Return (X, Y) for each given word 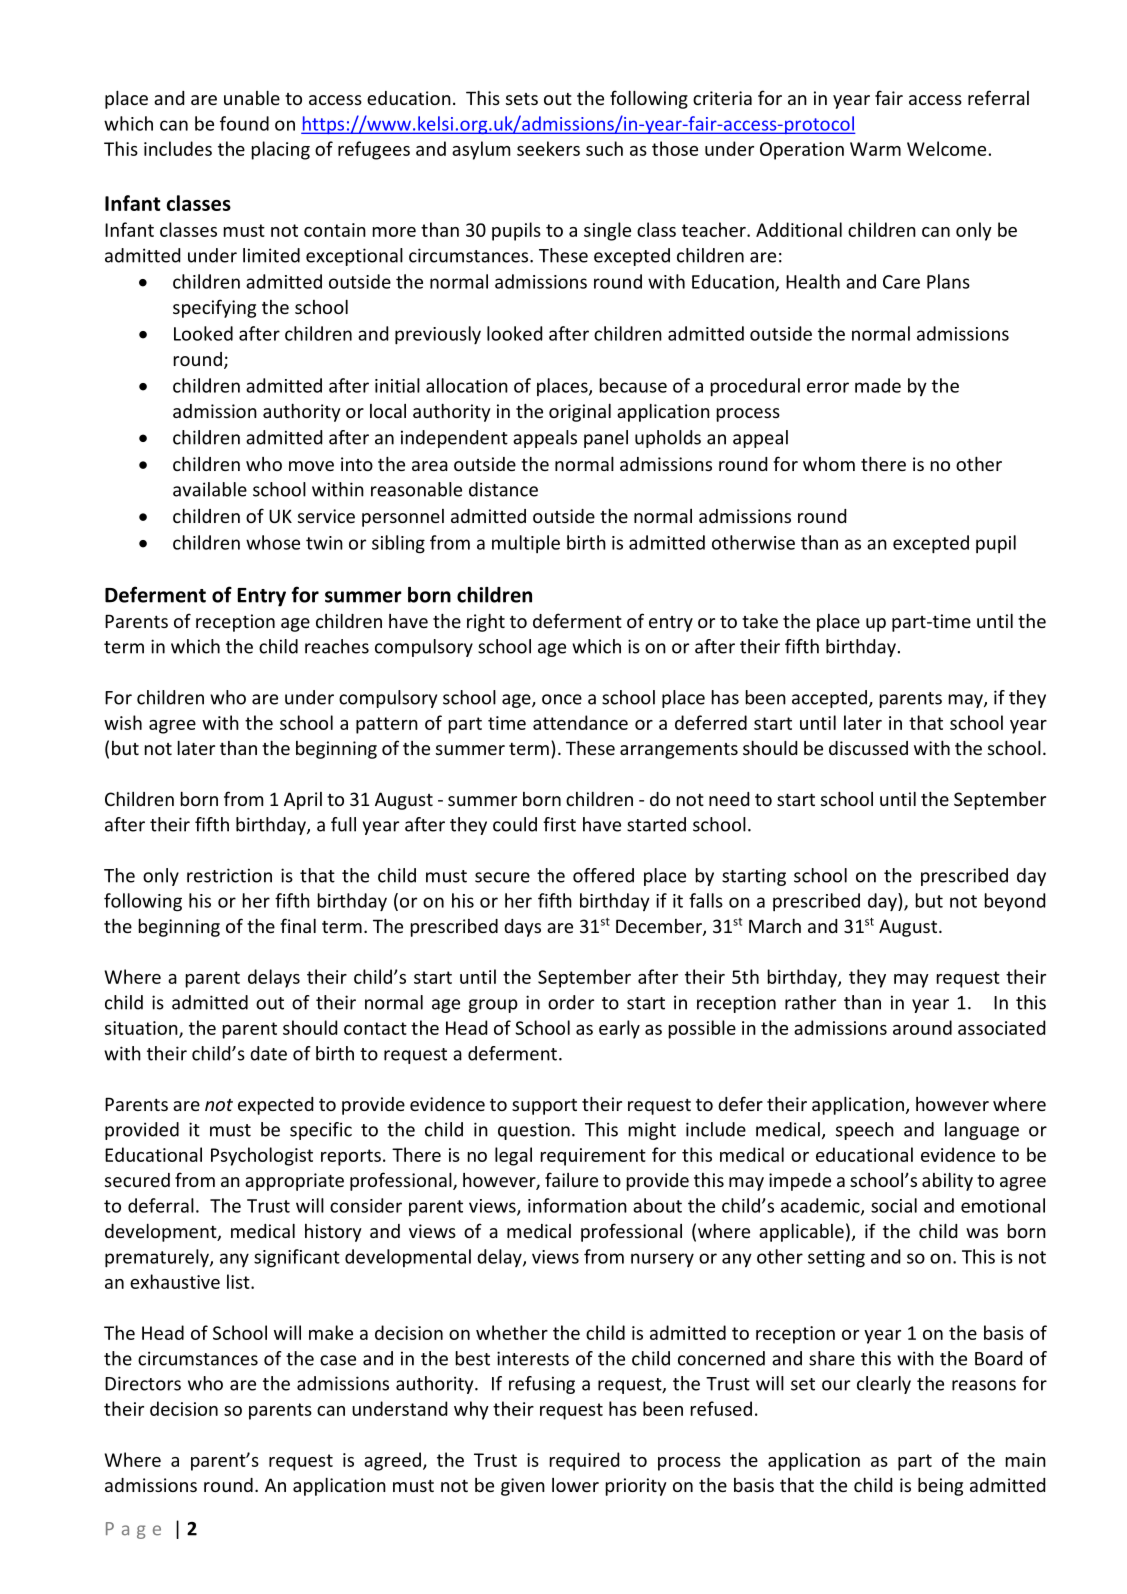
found (244, 123)
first (559, 824)
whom (829, 464)
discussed (868, 748)
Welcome (946, 148)
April (303, 801)
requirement (593, 1157)
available (210, 489)
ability (947, 1181)
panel (606, 439)
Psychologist (262, 1156)
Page (133, 1530)
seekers (548, 148)
